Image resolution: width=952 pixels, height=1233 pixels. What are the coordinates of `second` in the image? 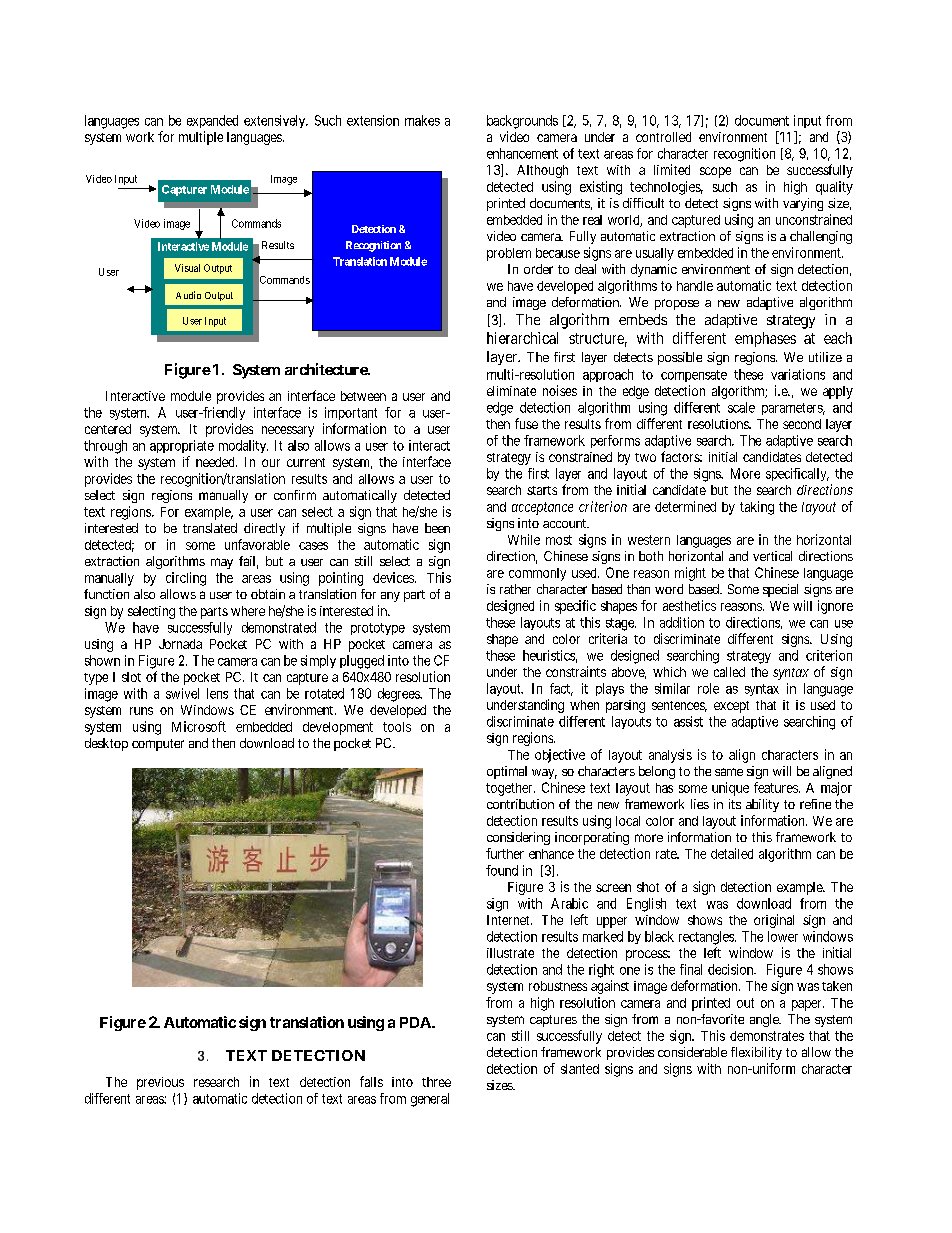 It's located at (802, 424).
